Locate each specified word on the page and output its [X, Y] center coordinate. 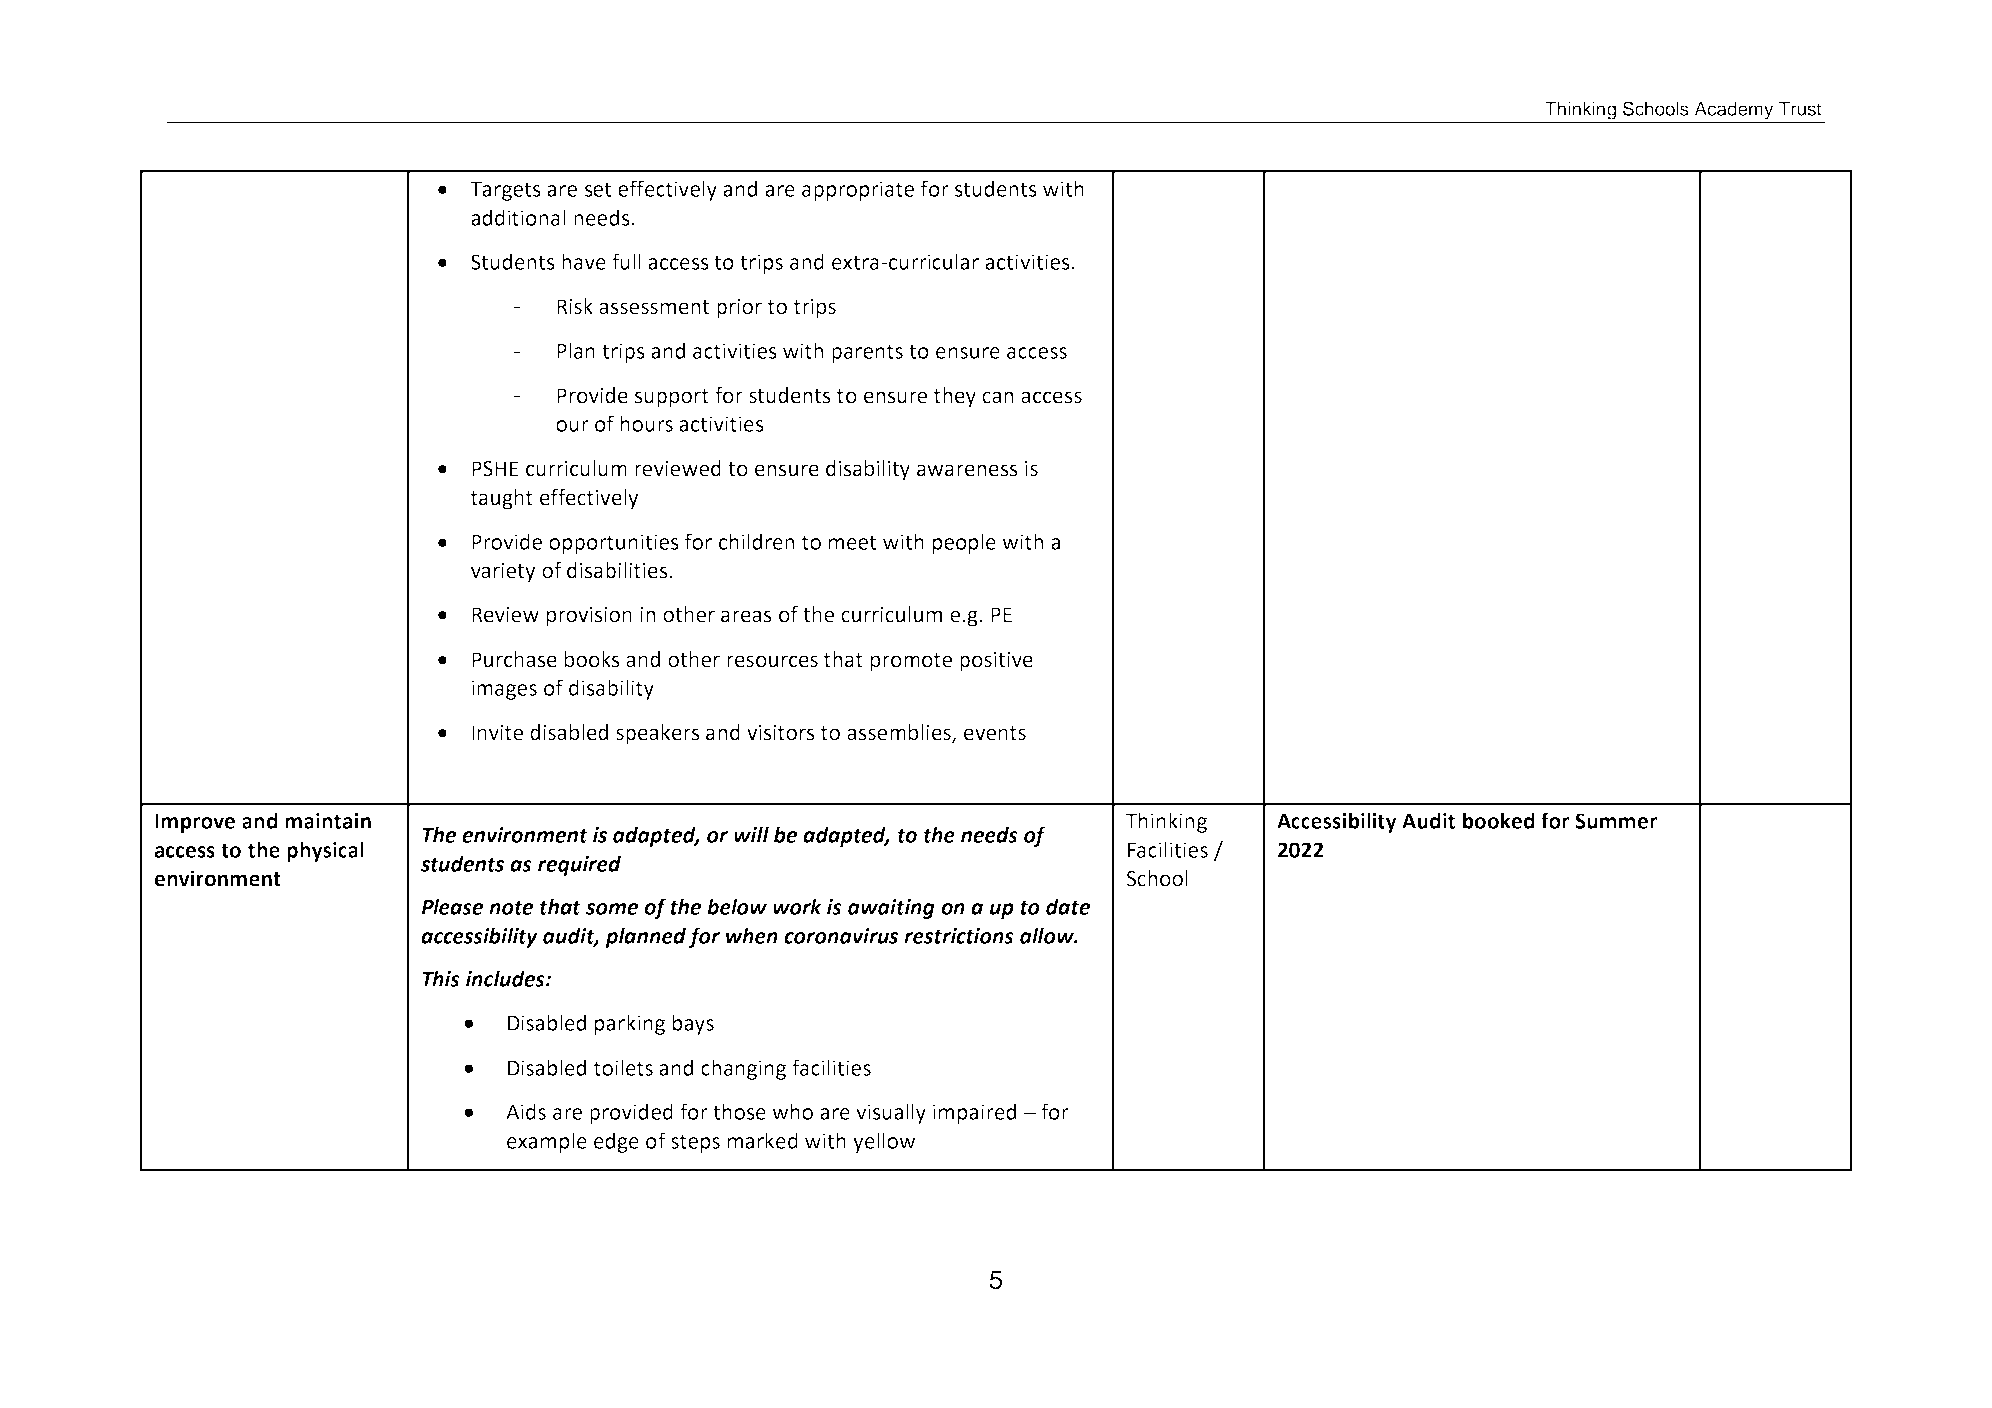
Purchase [514, 659]
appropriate [858, 191]
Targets [505, 191]
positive [996, 662]
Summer [1616, 821]
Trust [1800, 109]
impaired [974, 1113]
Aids [526, 1111]
